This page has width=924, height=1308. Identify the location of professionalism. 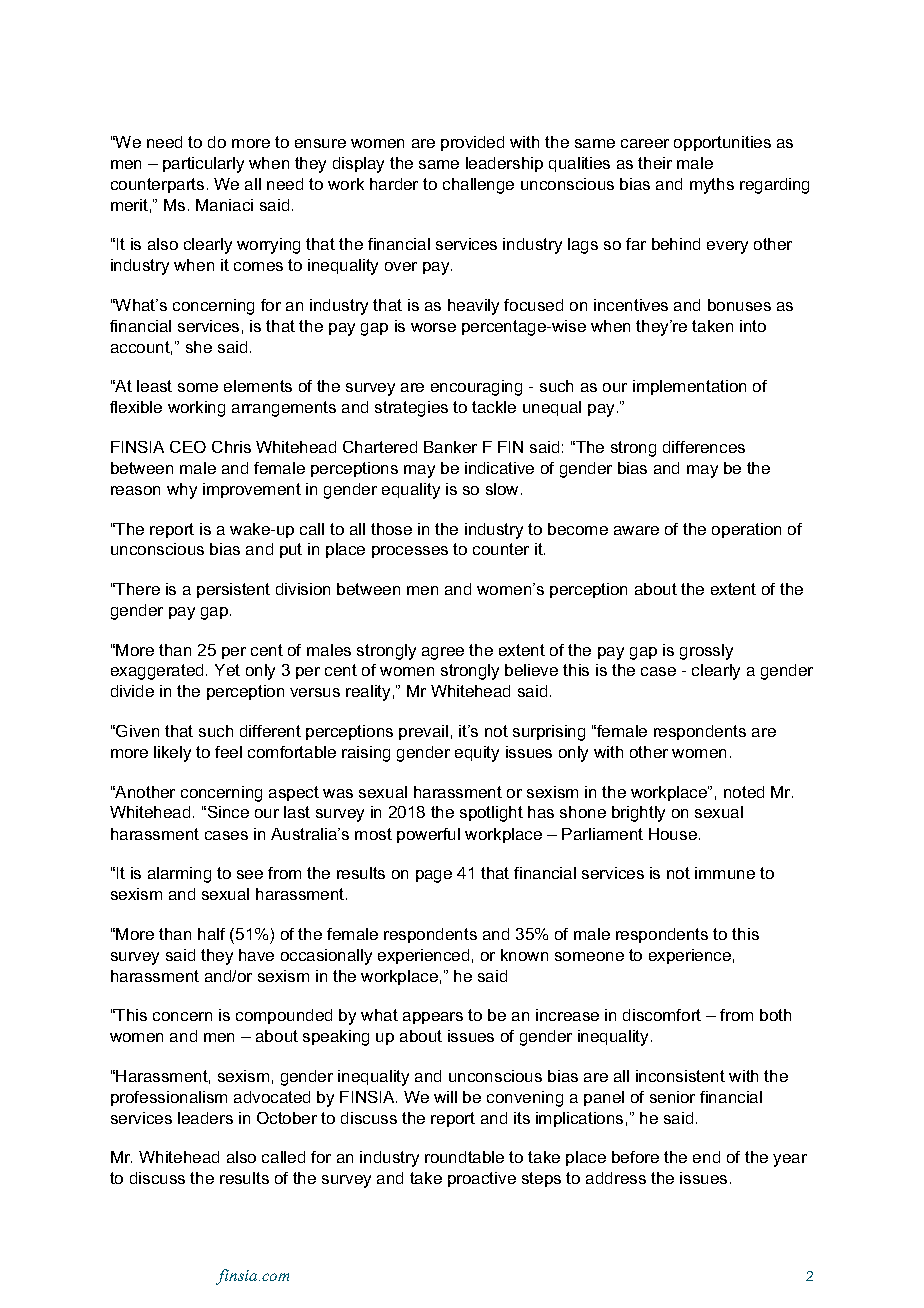
(169, 1098).
